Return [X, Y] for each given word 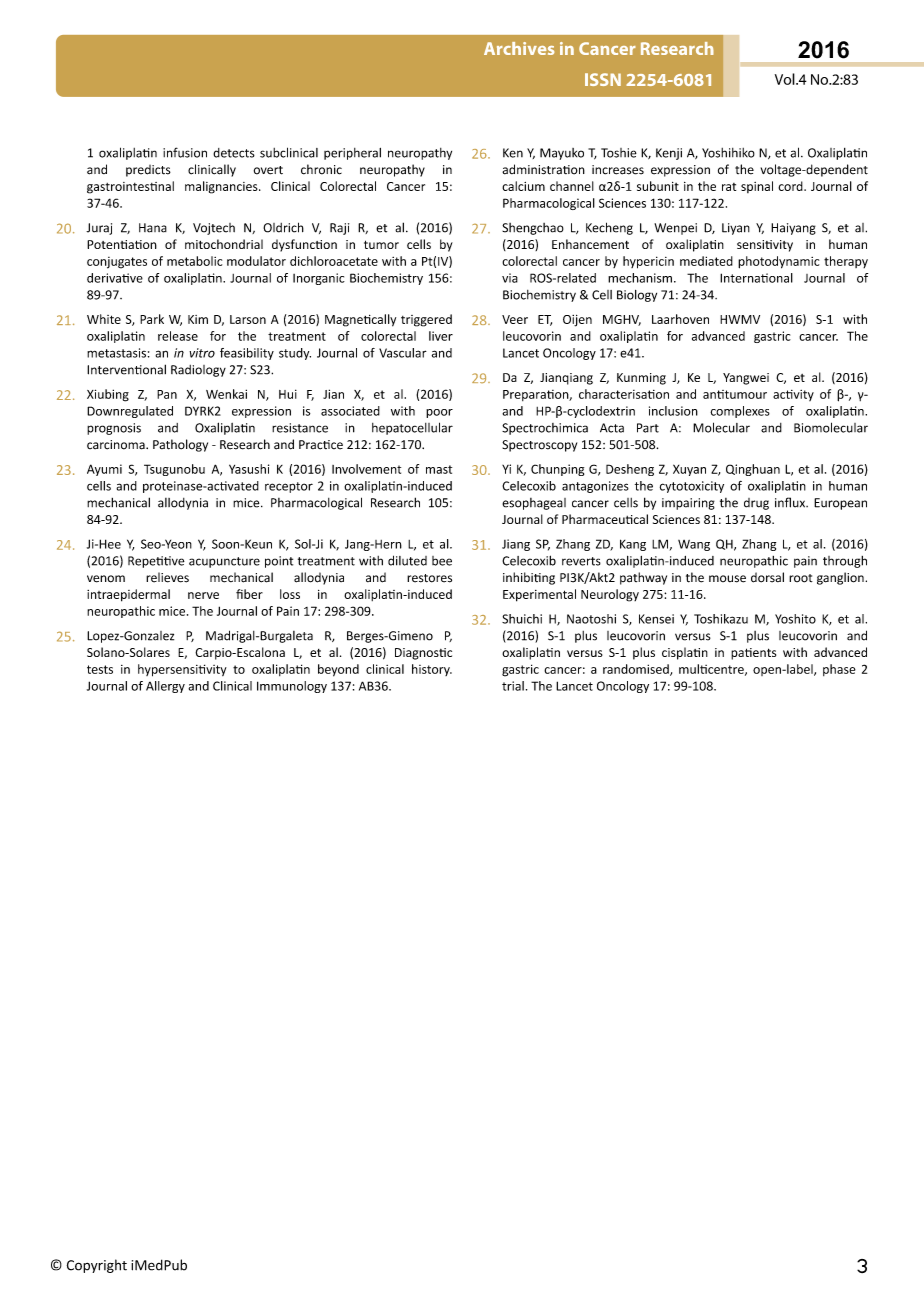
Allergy [165, 687]
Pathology [180, 445]
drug [756, 504]
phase [839, 670]
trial [513, 686]
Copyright [97, 1266]
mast [439, 469]
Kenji [669, 154]
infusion [185, 152]
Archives [519, 48]
